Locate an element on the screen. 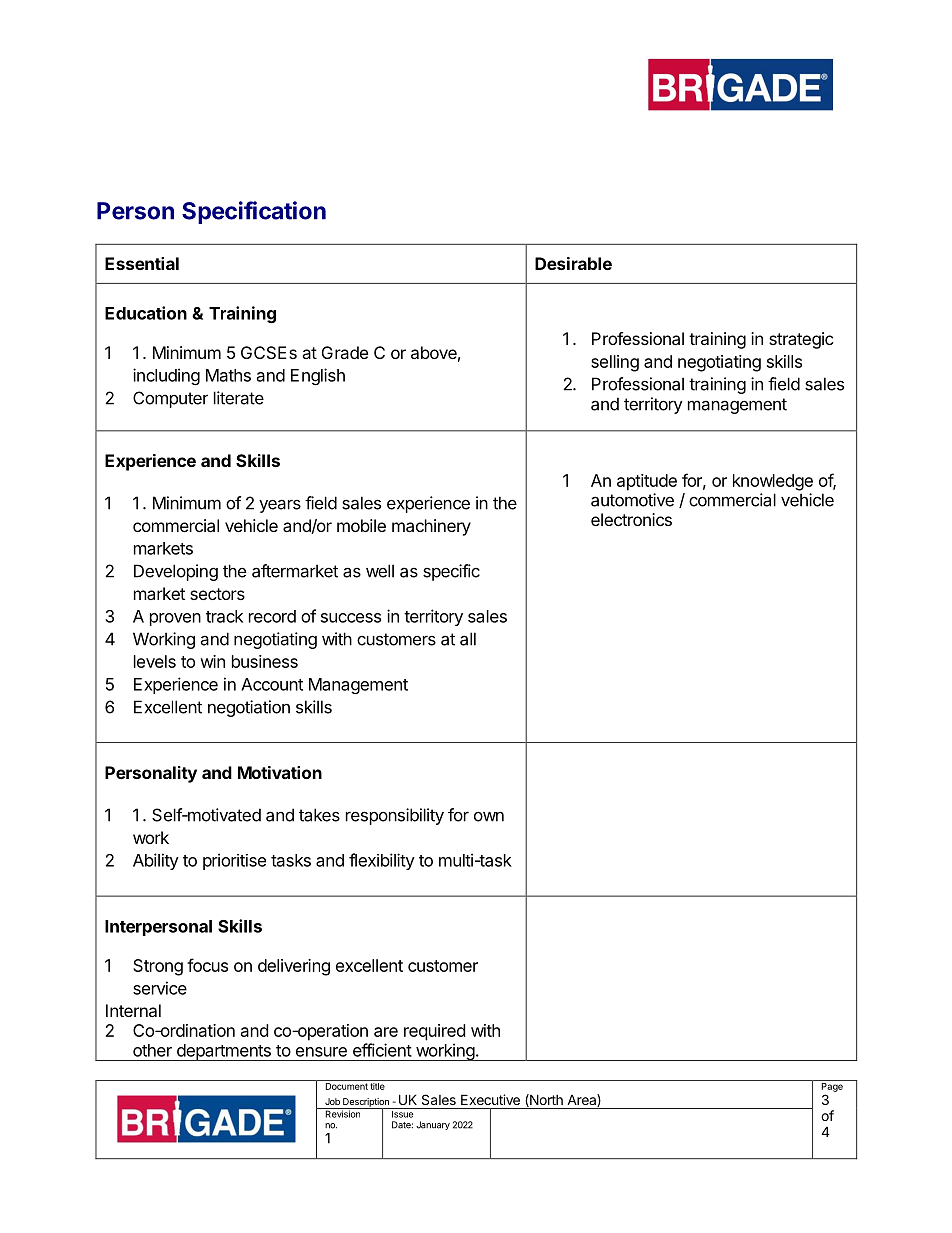 This screenshot has height=1233, width=952. negotiation is located at coordinates (249, 708).
